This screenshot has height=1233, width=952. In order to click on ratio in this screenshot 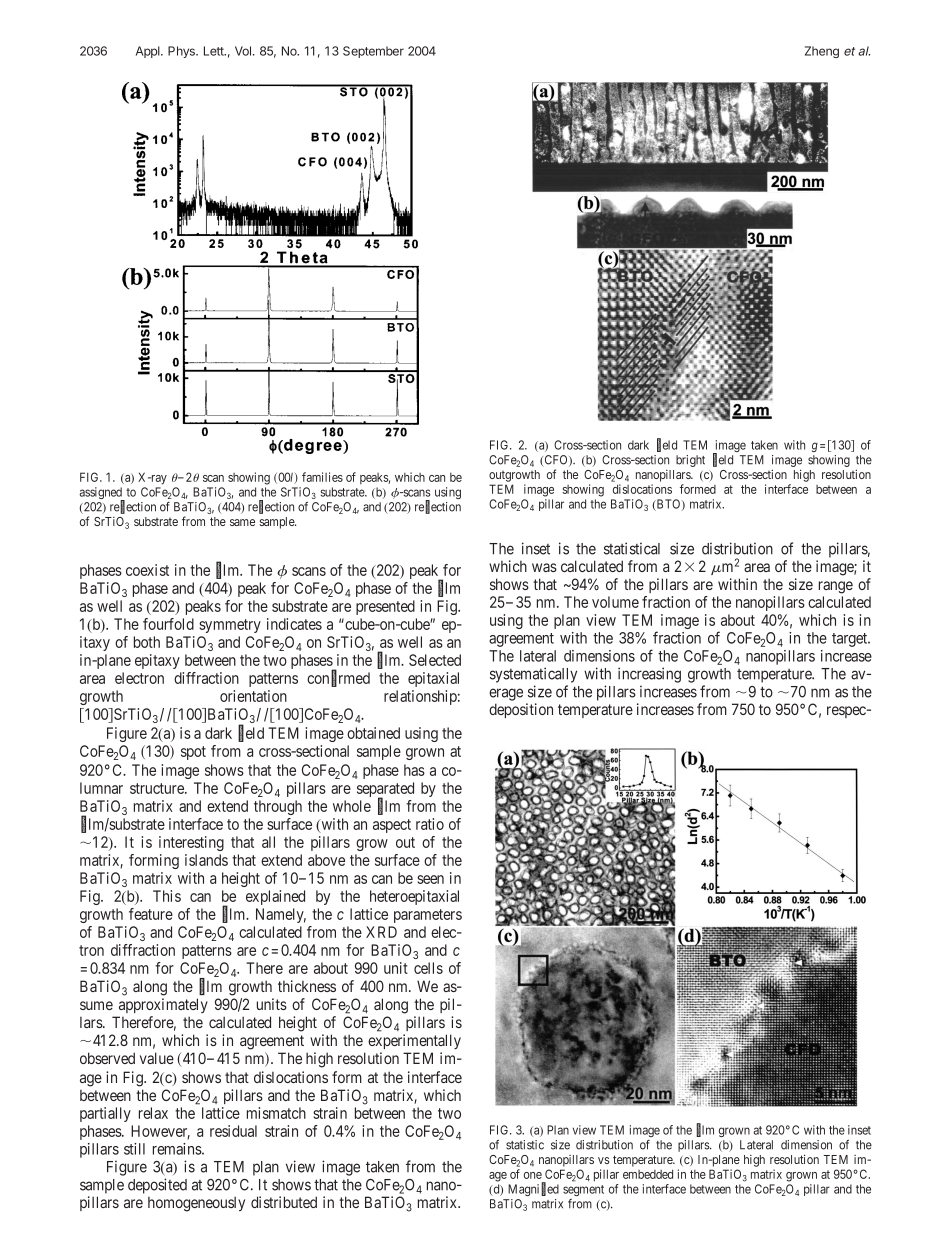, I will do `click(430, 824)`.
